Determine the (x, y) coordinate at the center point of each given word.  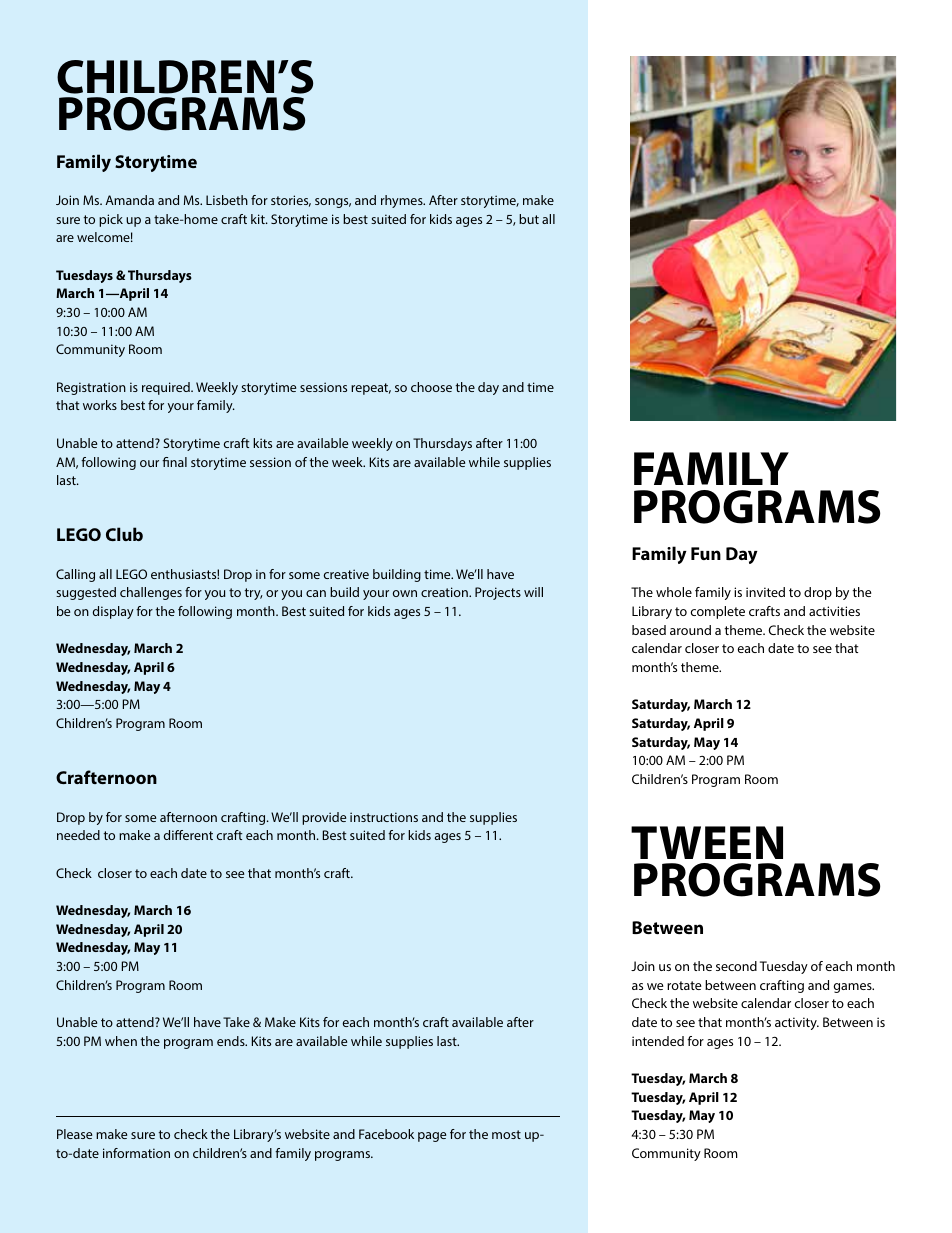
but (529, 219)
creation (445, 592)
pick (111, 220)
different (188, 835)
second (736, 966)
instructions (384, 817)
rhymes (403, 201)
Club (124, 534)
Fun (706, 553)
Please (74, 1134)
